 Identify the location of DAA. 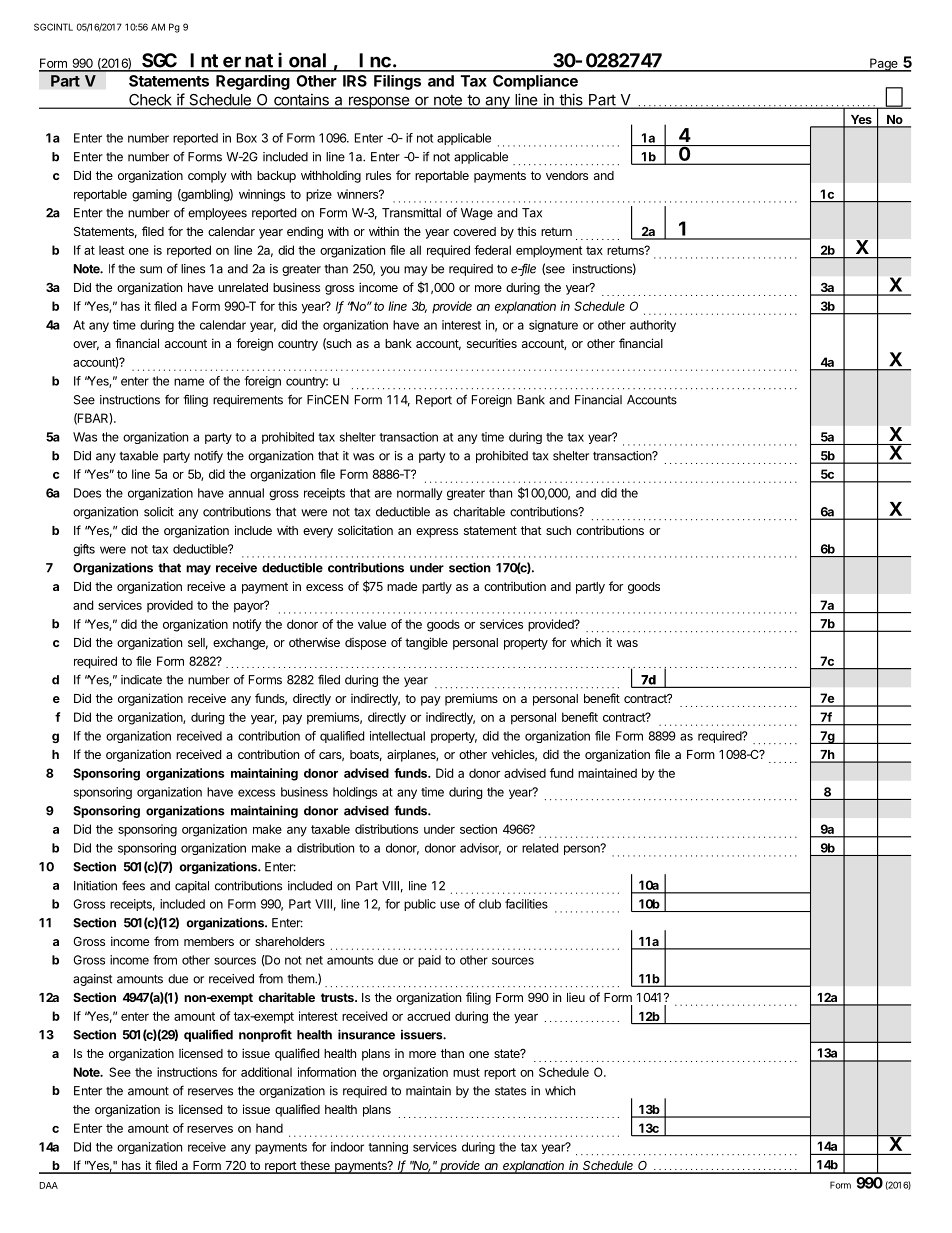
(49, 1185).
